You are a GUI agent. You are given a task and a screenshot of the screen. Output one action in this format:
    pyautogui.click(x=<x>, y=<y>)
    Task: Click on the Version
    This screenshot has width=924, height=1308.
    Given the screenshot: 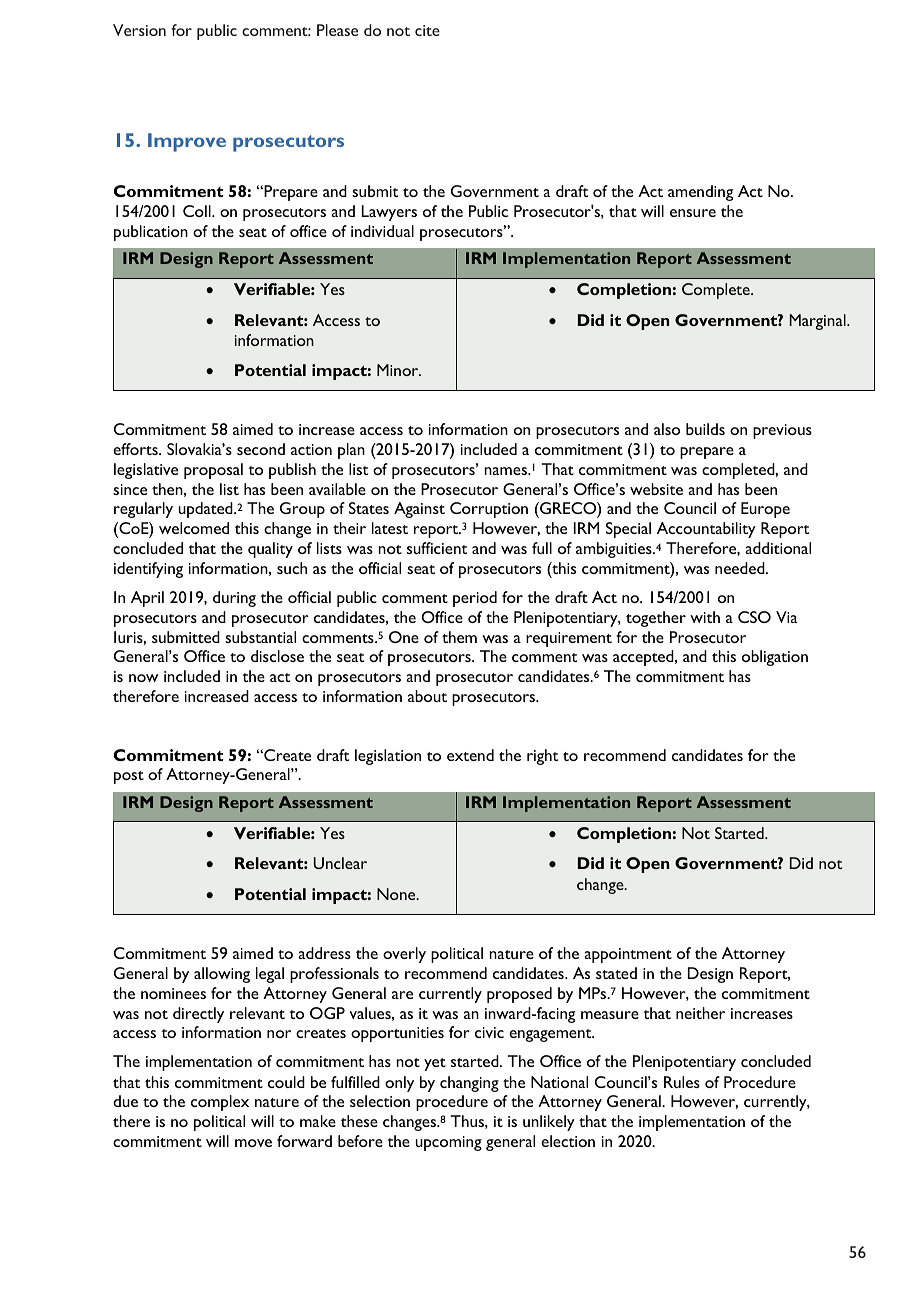 What is the action you would take?
    pyautogui.click(x=139, y=30)
